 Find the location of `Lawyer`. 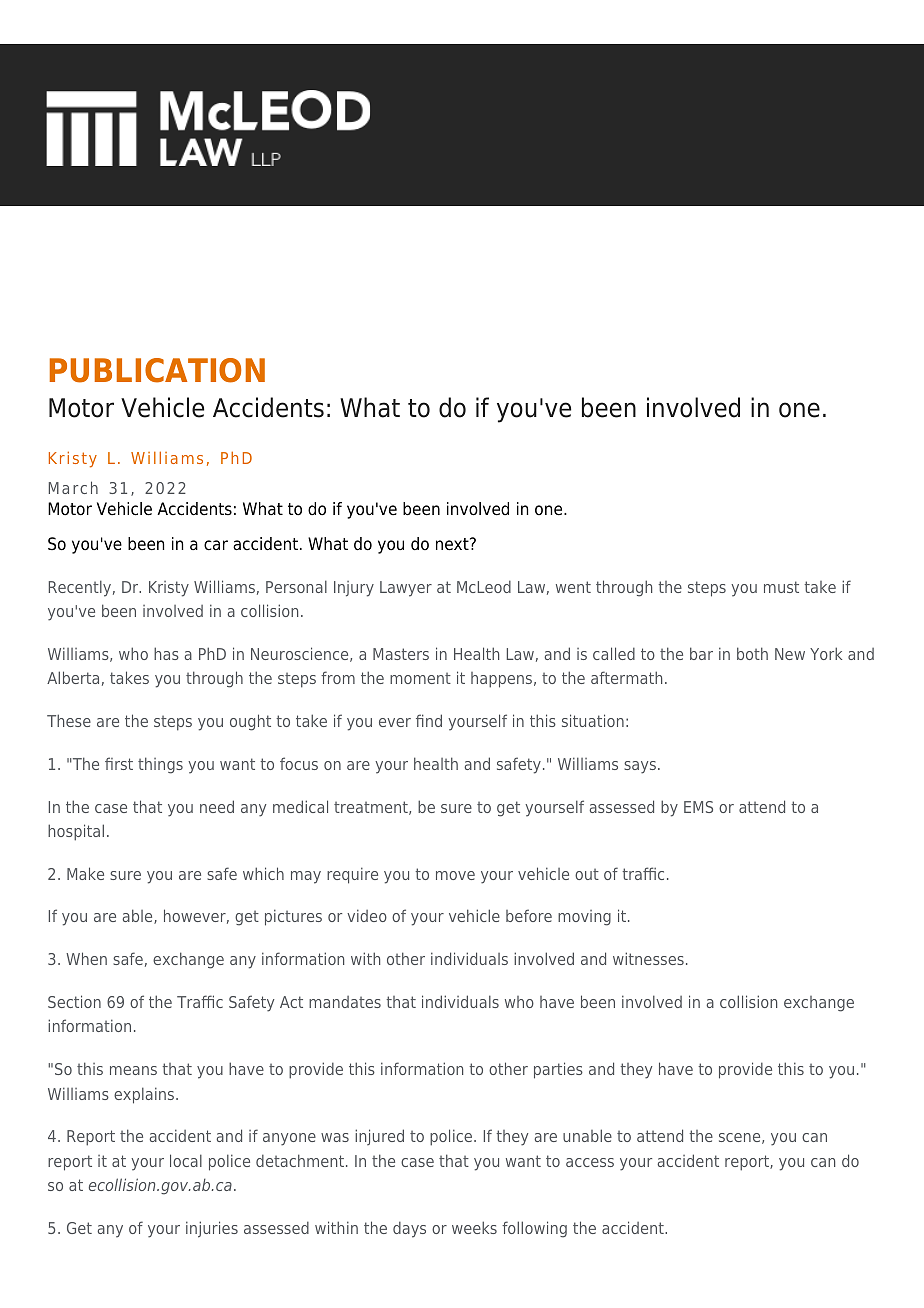

Lawyer is located at coordinates (406, 589).
